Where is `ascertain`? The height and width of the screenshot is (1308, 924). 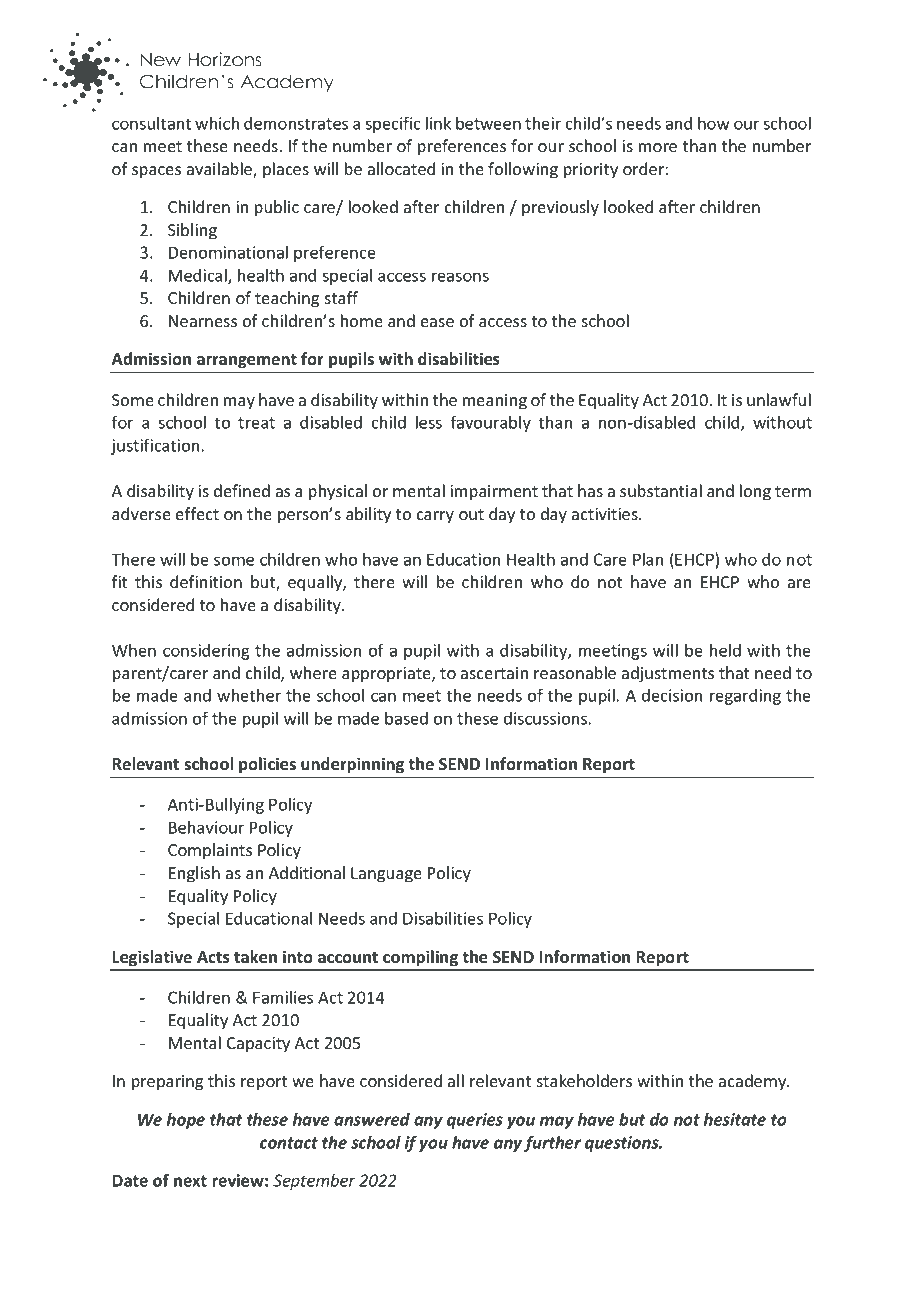 ascertain is located at coordinates (494, 673).
